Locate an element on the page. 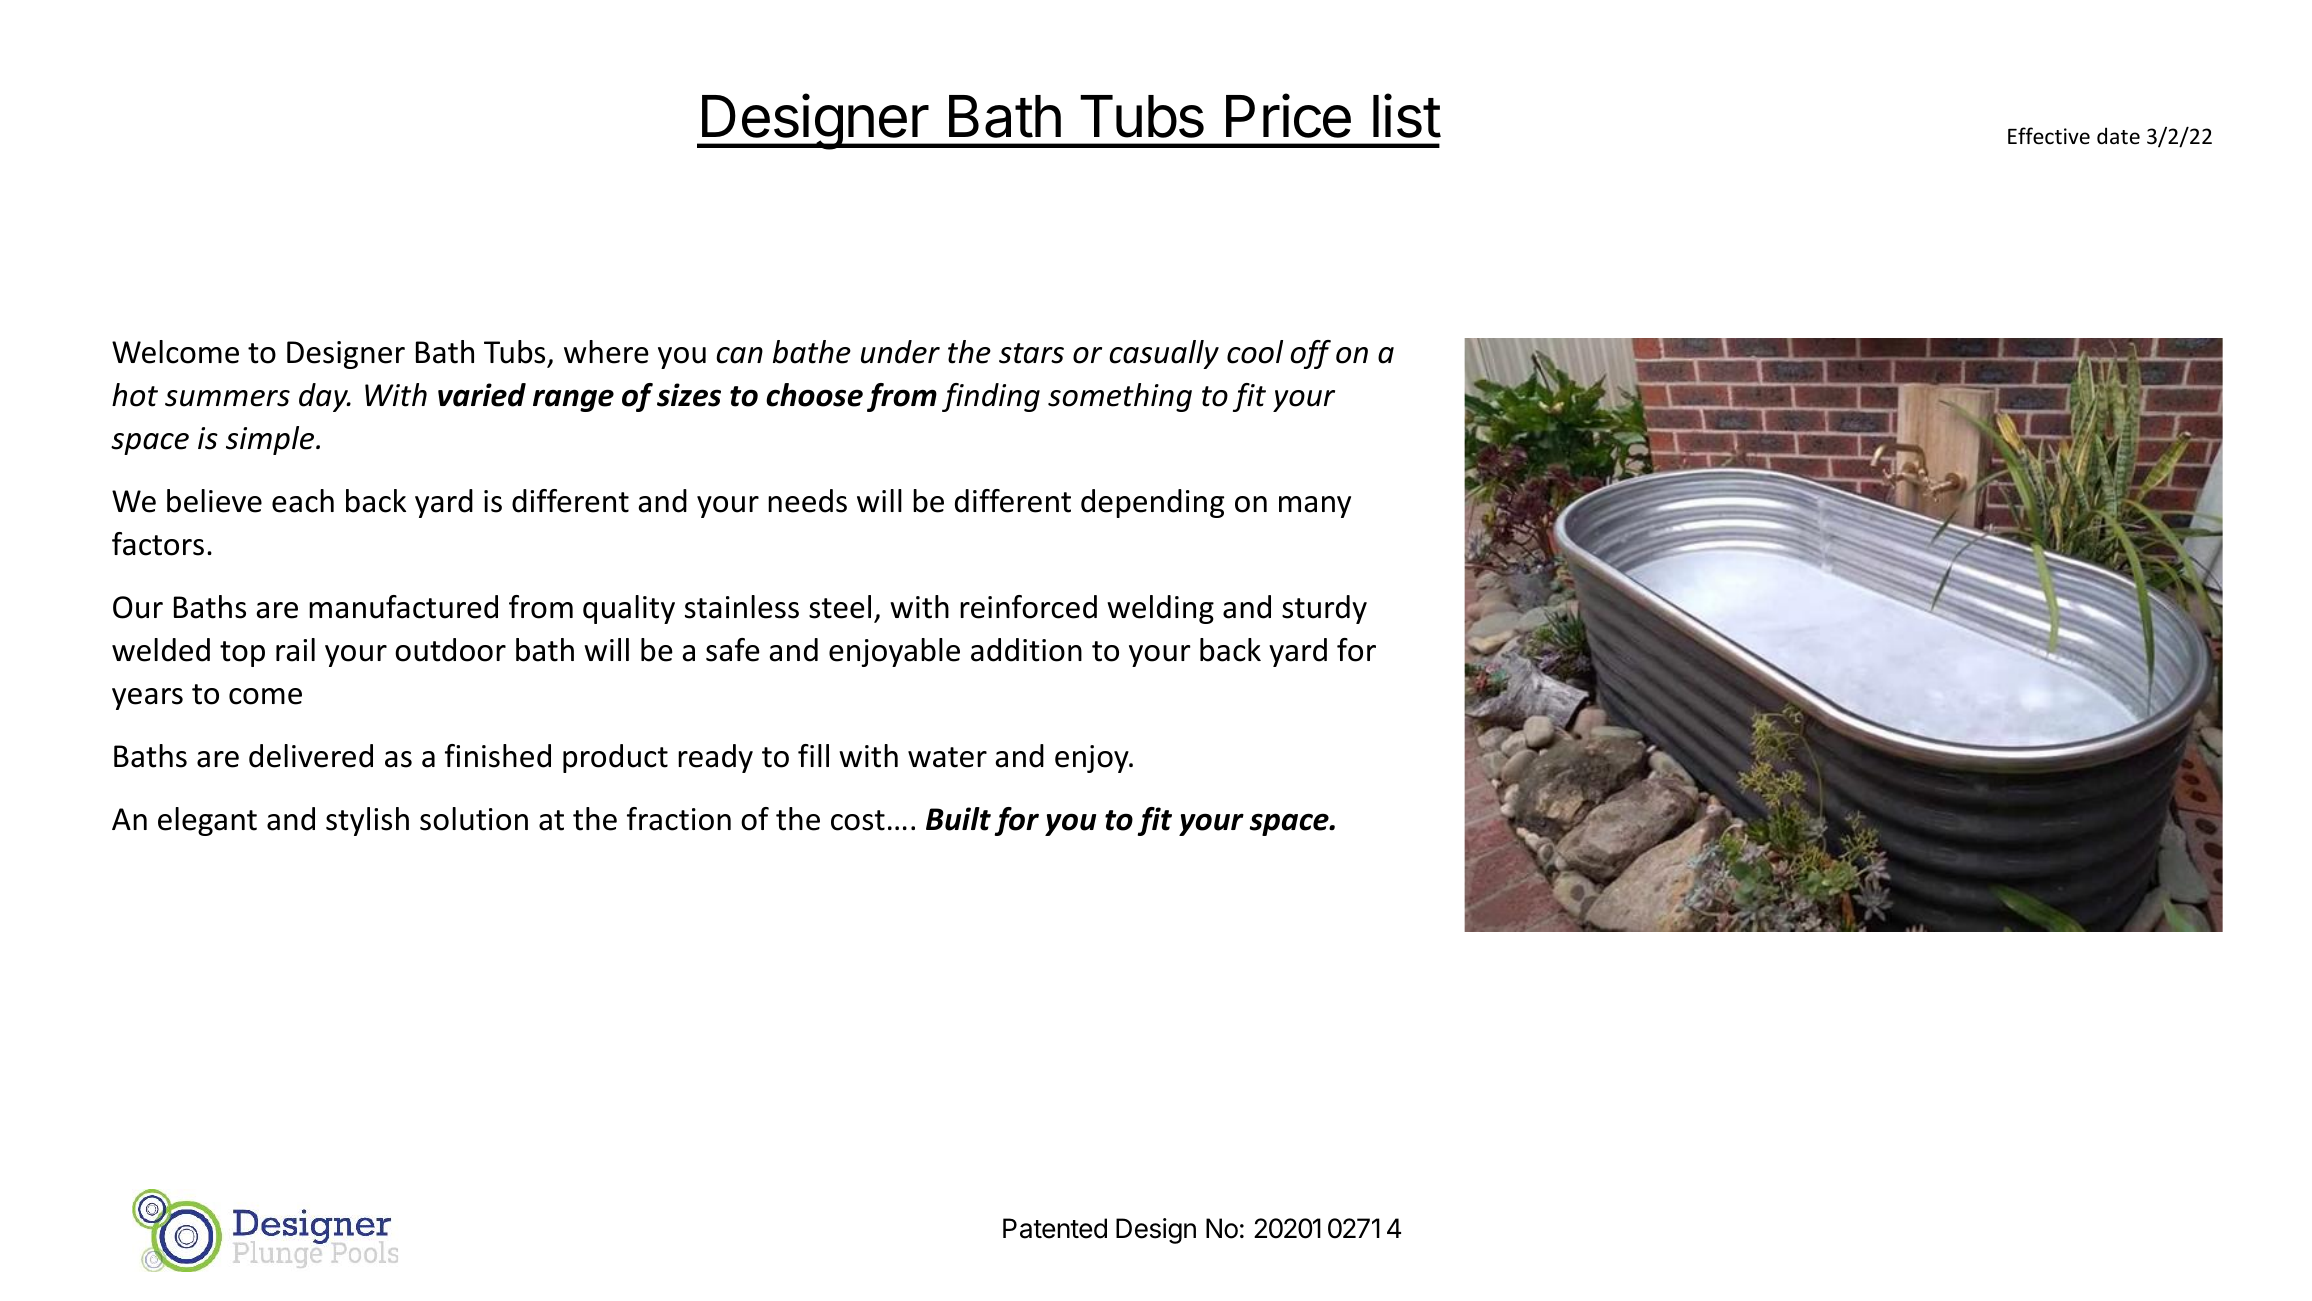  sturdy is located at coordinates (1324, 609).
